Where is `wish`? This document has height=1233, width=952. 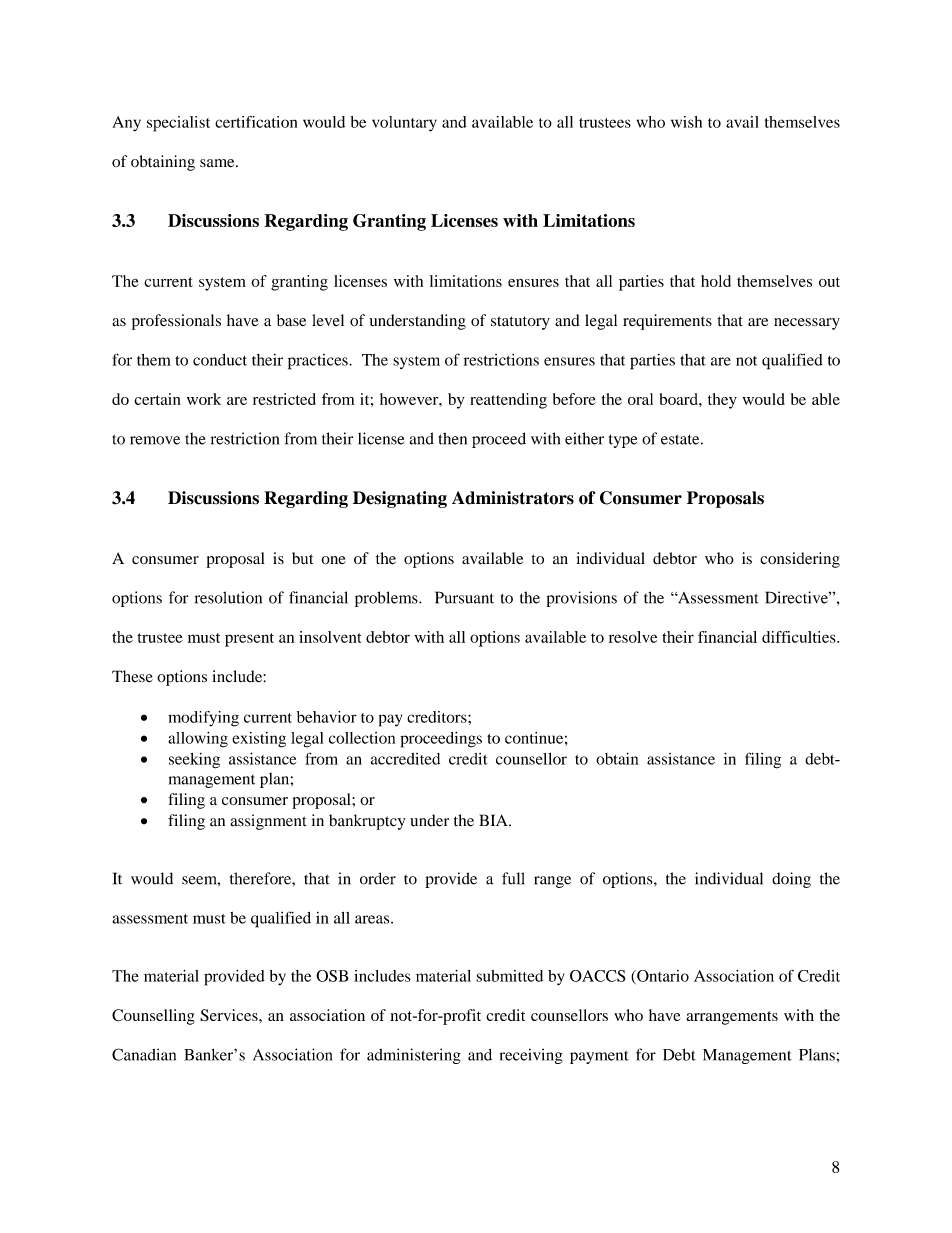
wish is located at coordinates (686, 122).
